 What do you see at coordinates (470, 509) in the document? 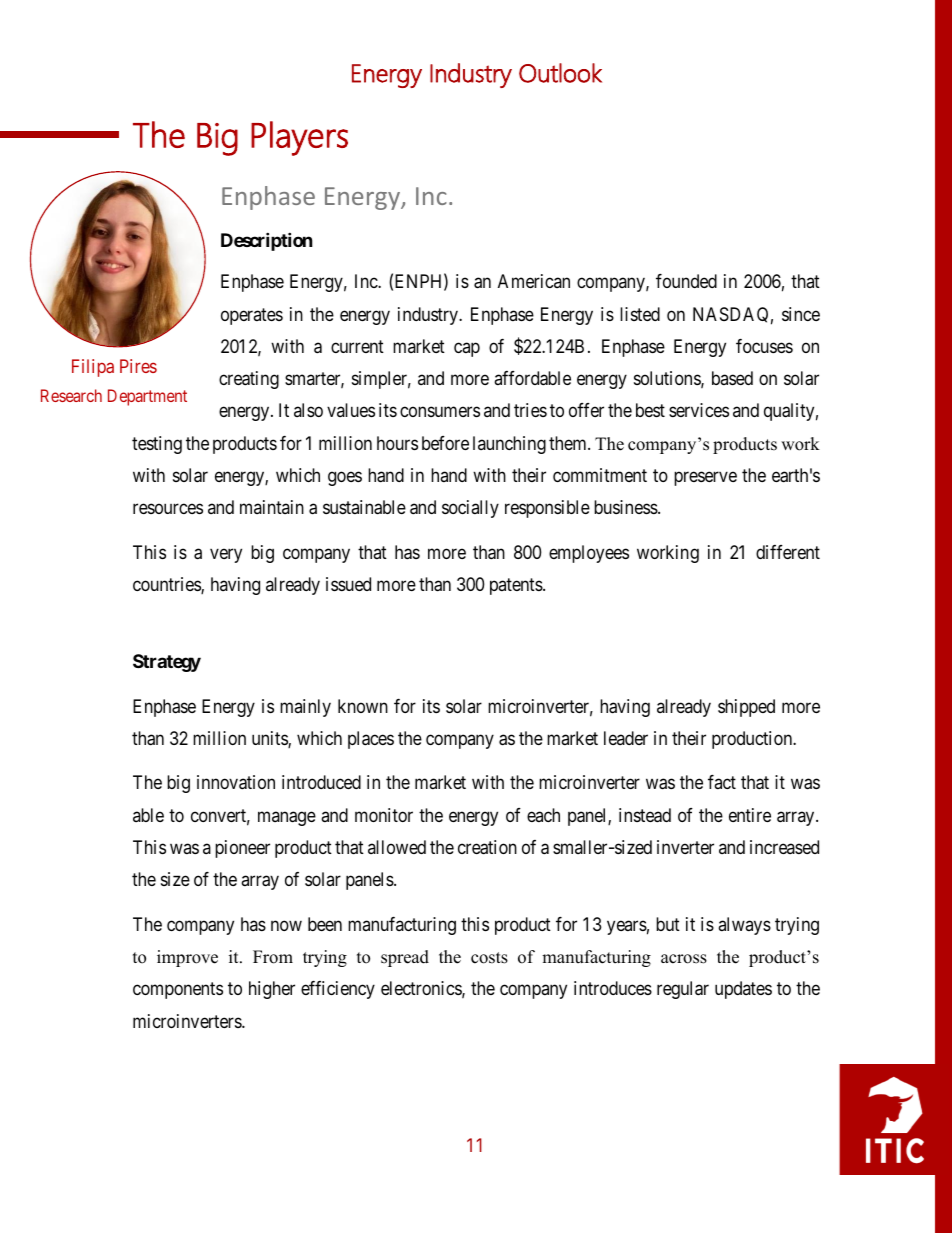
I see `socially` at bounding box center [470, 509].
